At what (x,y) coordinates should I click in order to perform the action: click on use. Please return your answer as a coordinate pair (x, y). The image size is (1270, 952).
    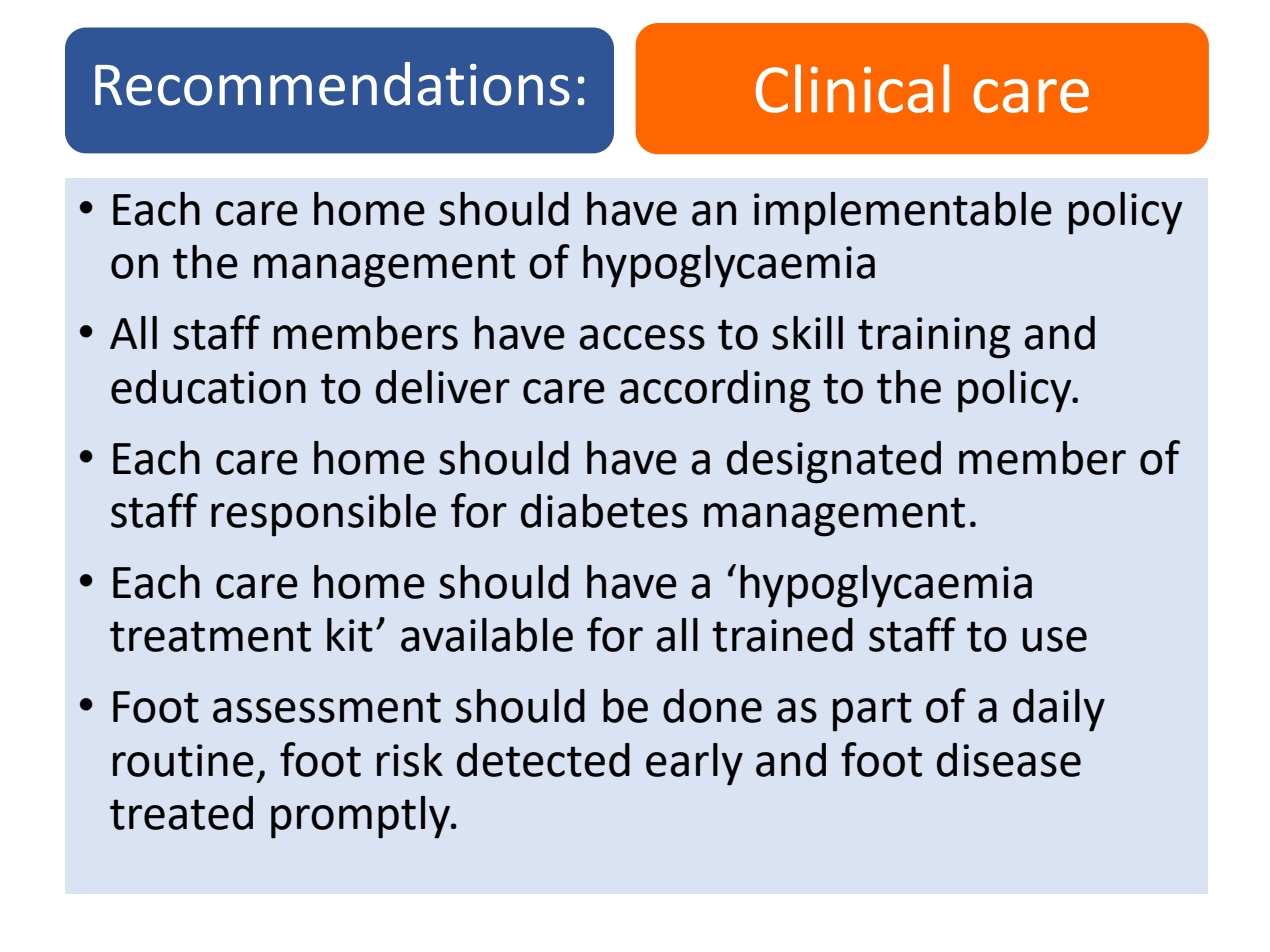
    Looking at the image, I should click on (1054, 639).
